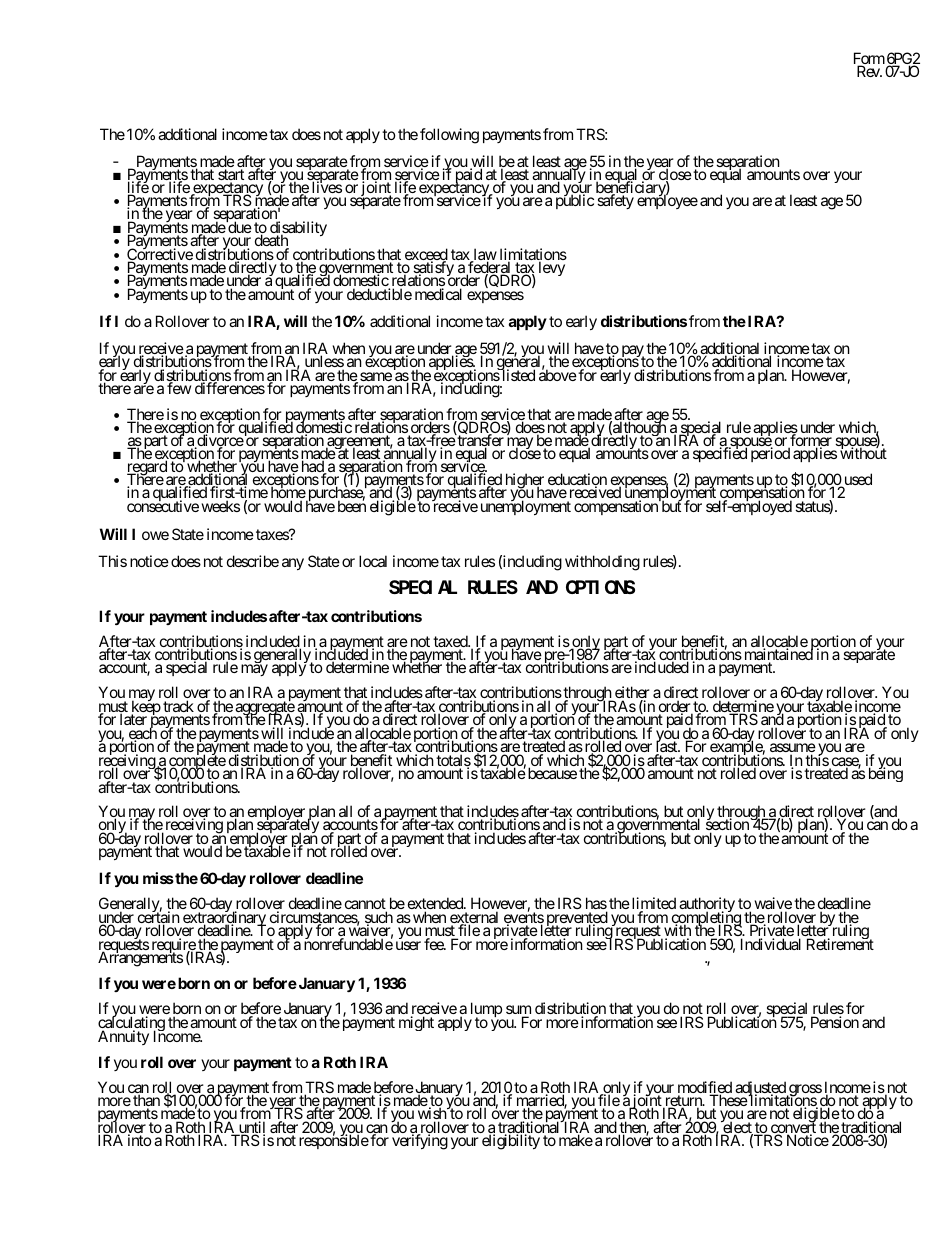  Describe the element at coordinates (451, 642) in the screenshot. I see `taxed` at that location.
